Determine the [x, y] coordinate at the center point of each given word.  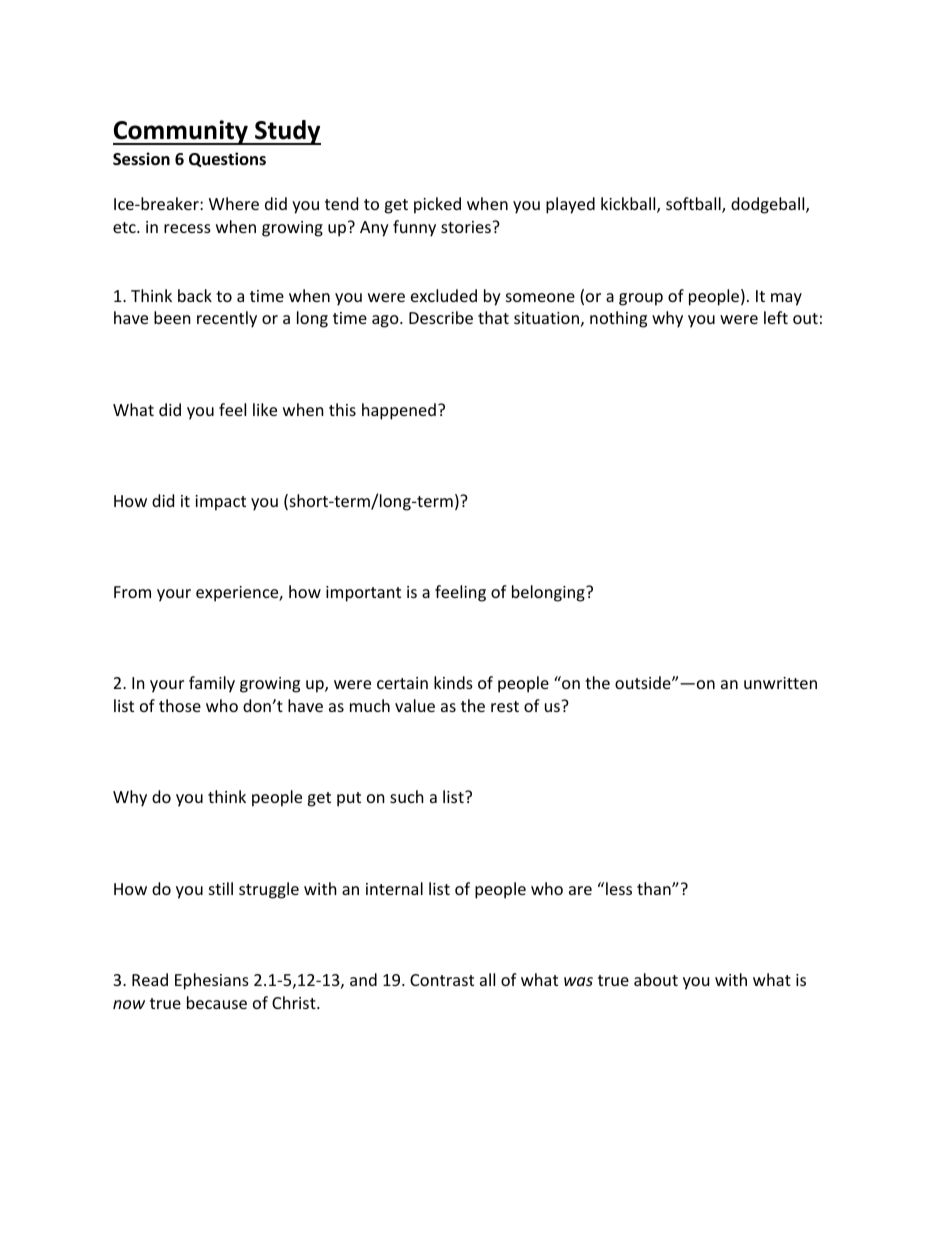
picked [437, 205]
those [180, 705]
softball [694, 205]
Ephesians [212, 981]
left [776, 317]
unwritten [780, 683]
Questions [227, 159]
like [265, 409]
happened [399, 411]
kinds [453, 682]
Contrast [442, 980]
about [656, 979]
